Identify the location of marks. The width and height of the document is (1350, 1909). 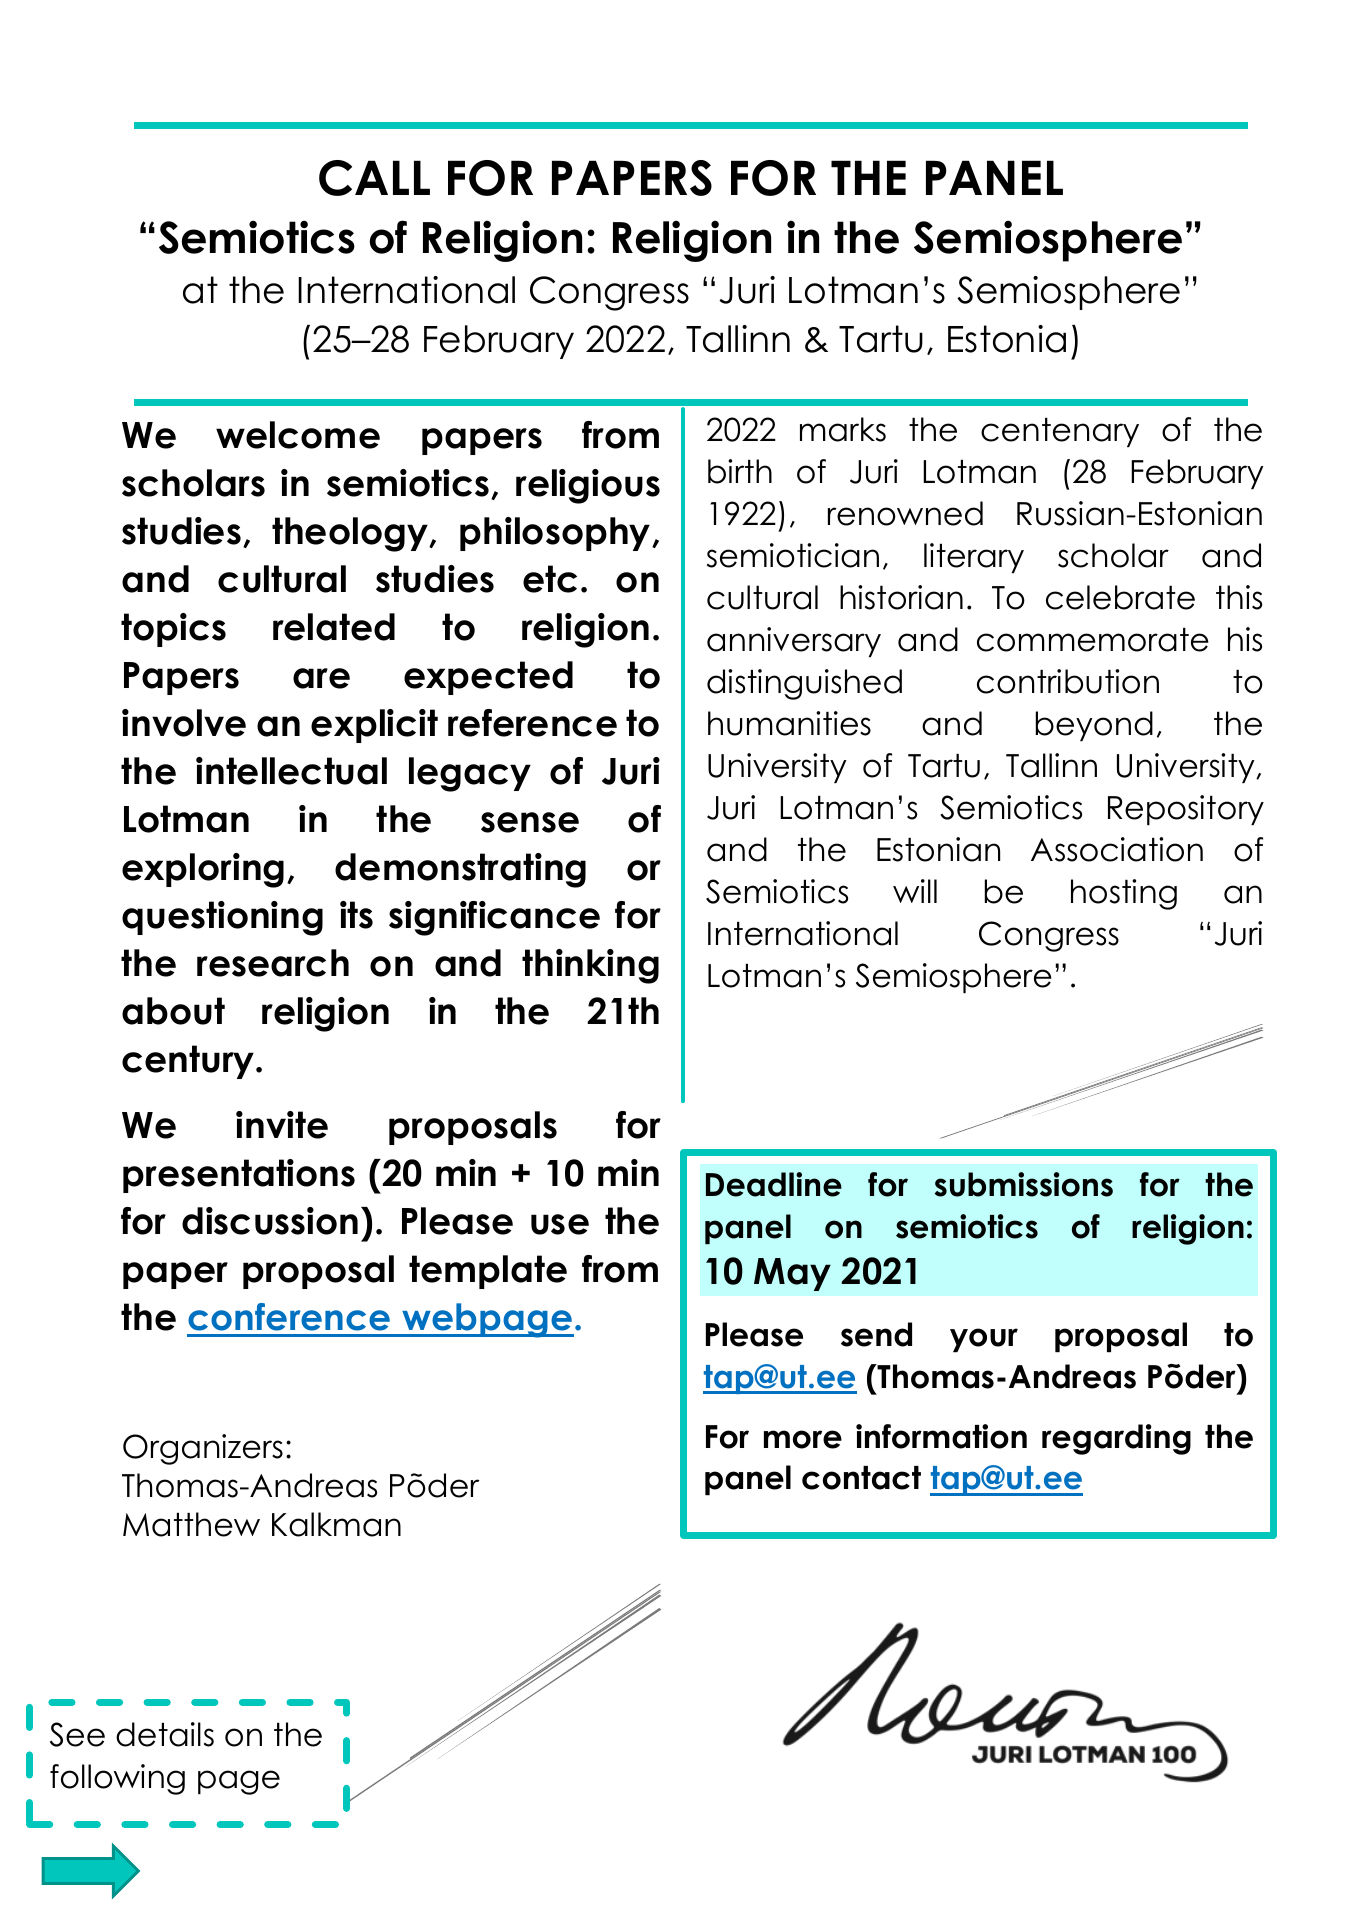
(843, 429).
